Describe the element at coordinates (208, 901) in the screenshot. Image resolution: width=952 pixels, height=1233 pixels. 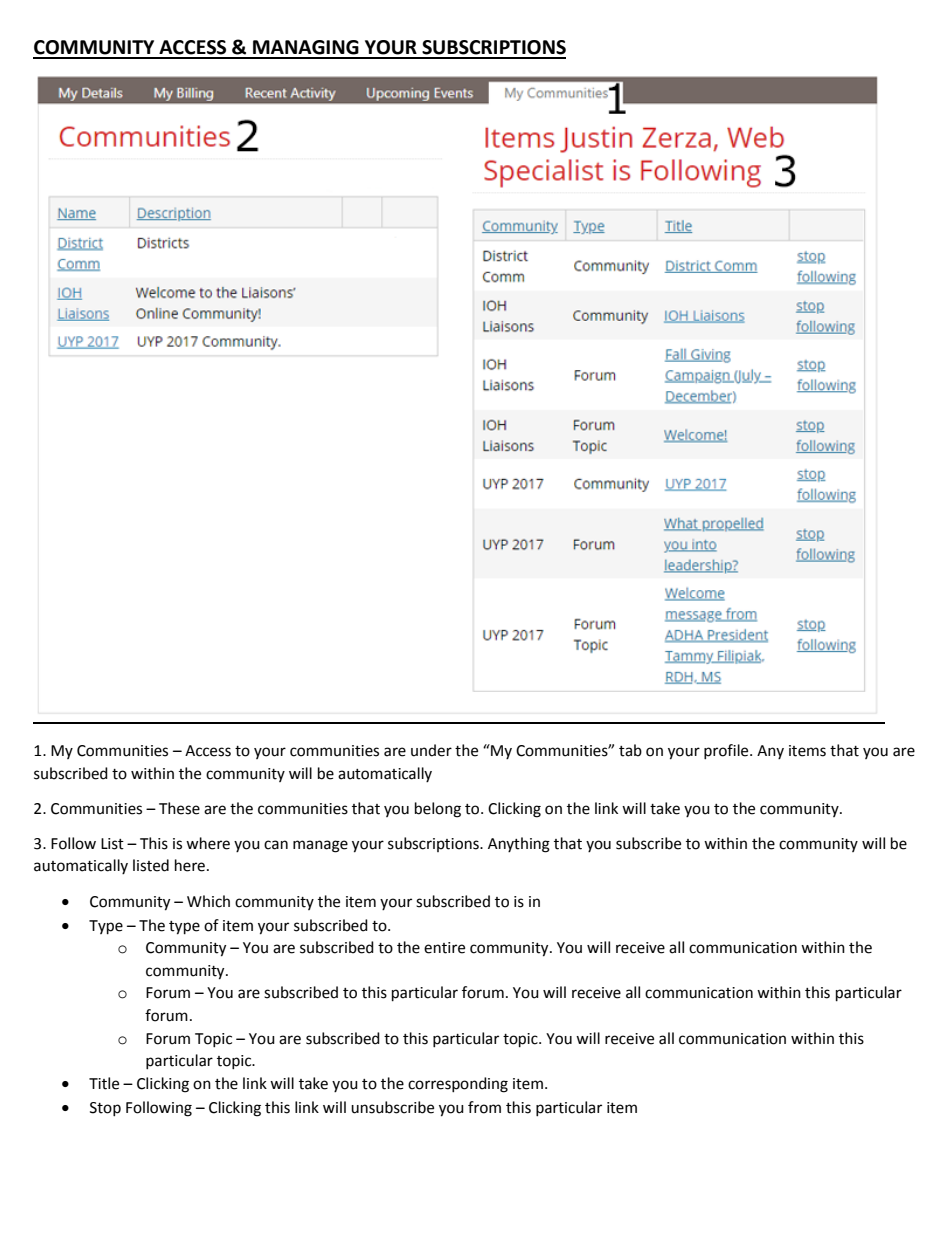
I see `Which` at that location.
